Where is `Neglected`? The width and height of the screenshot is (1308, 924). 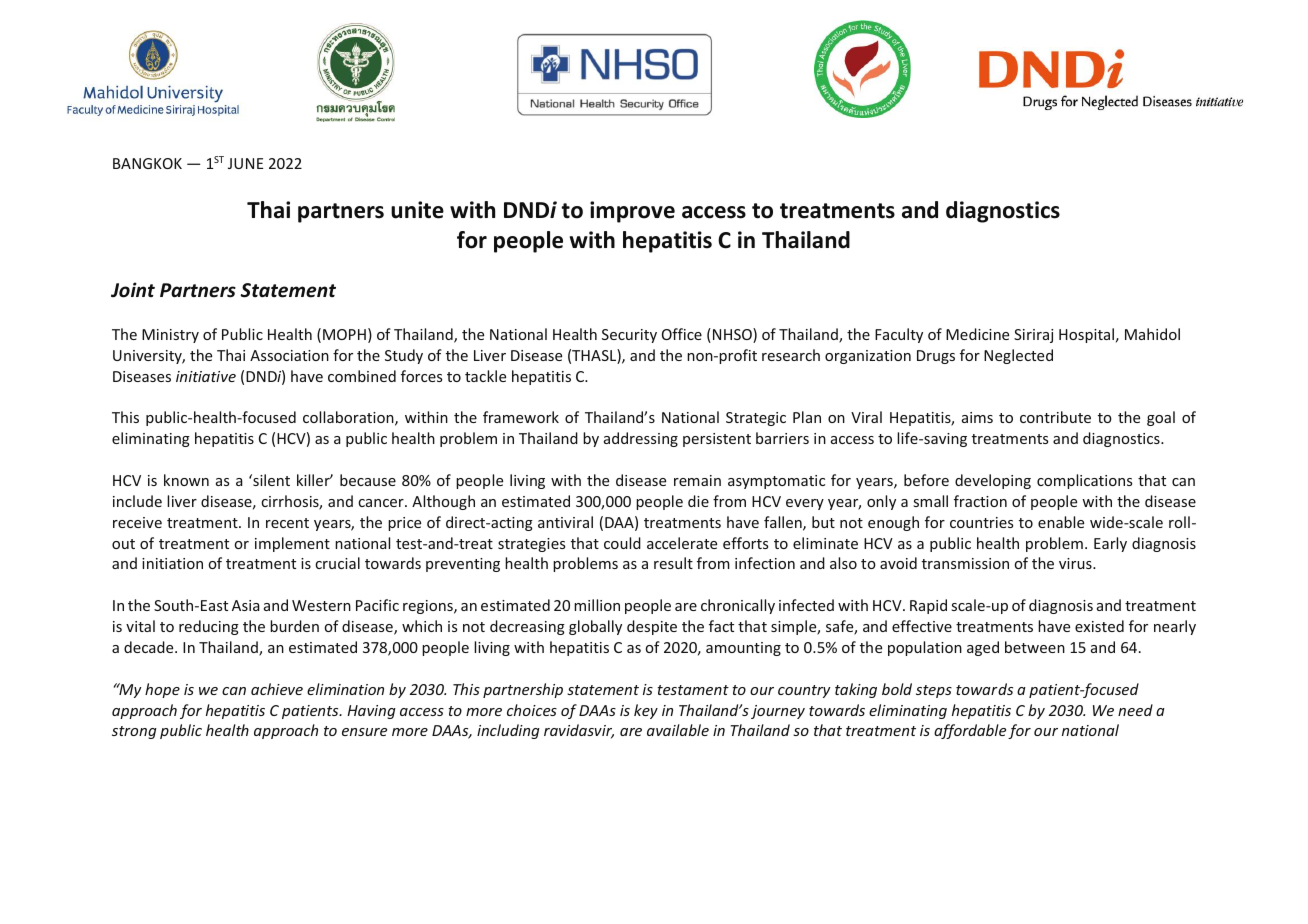
Neglected is located at coordinates (1018, 356).
